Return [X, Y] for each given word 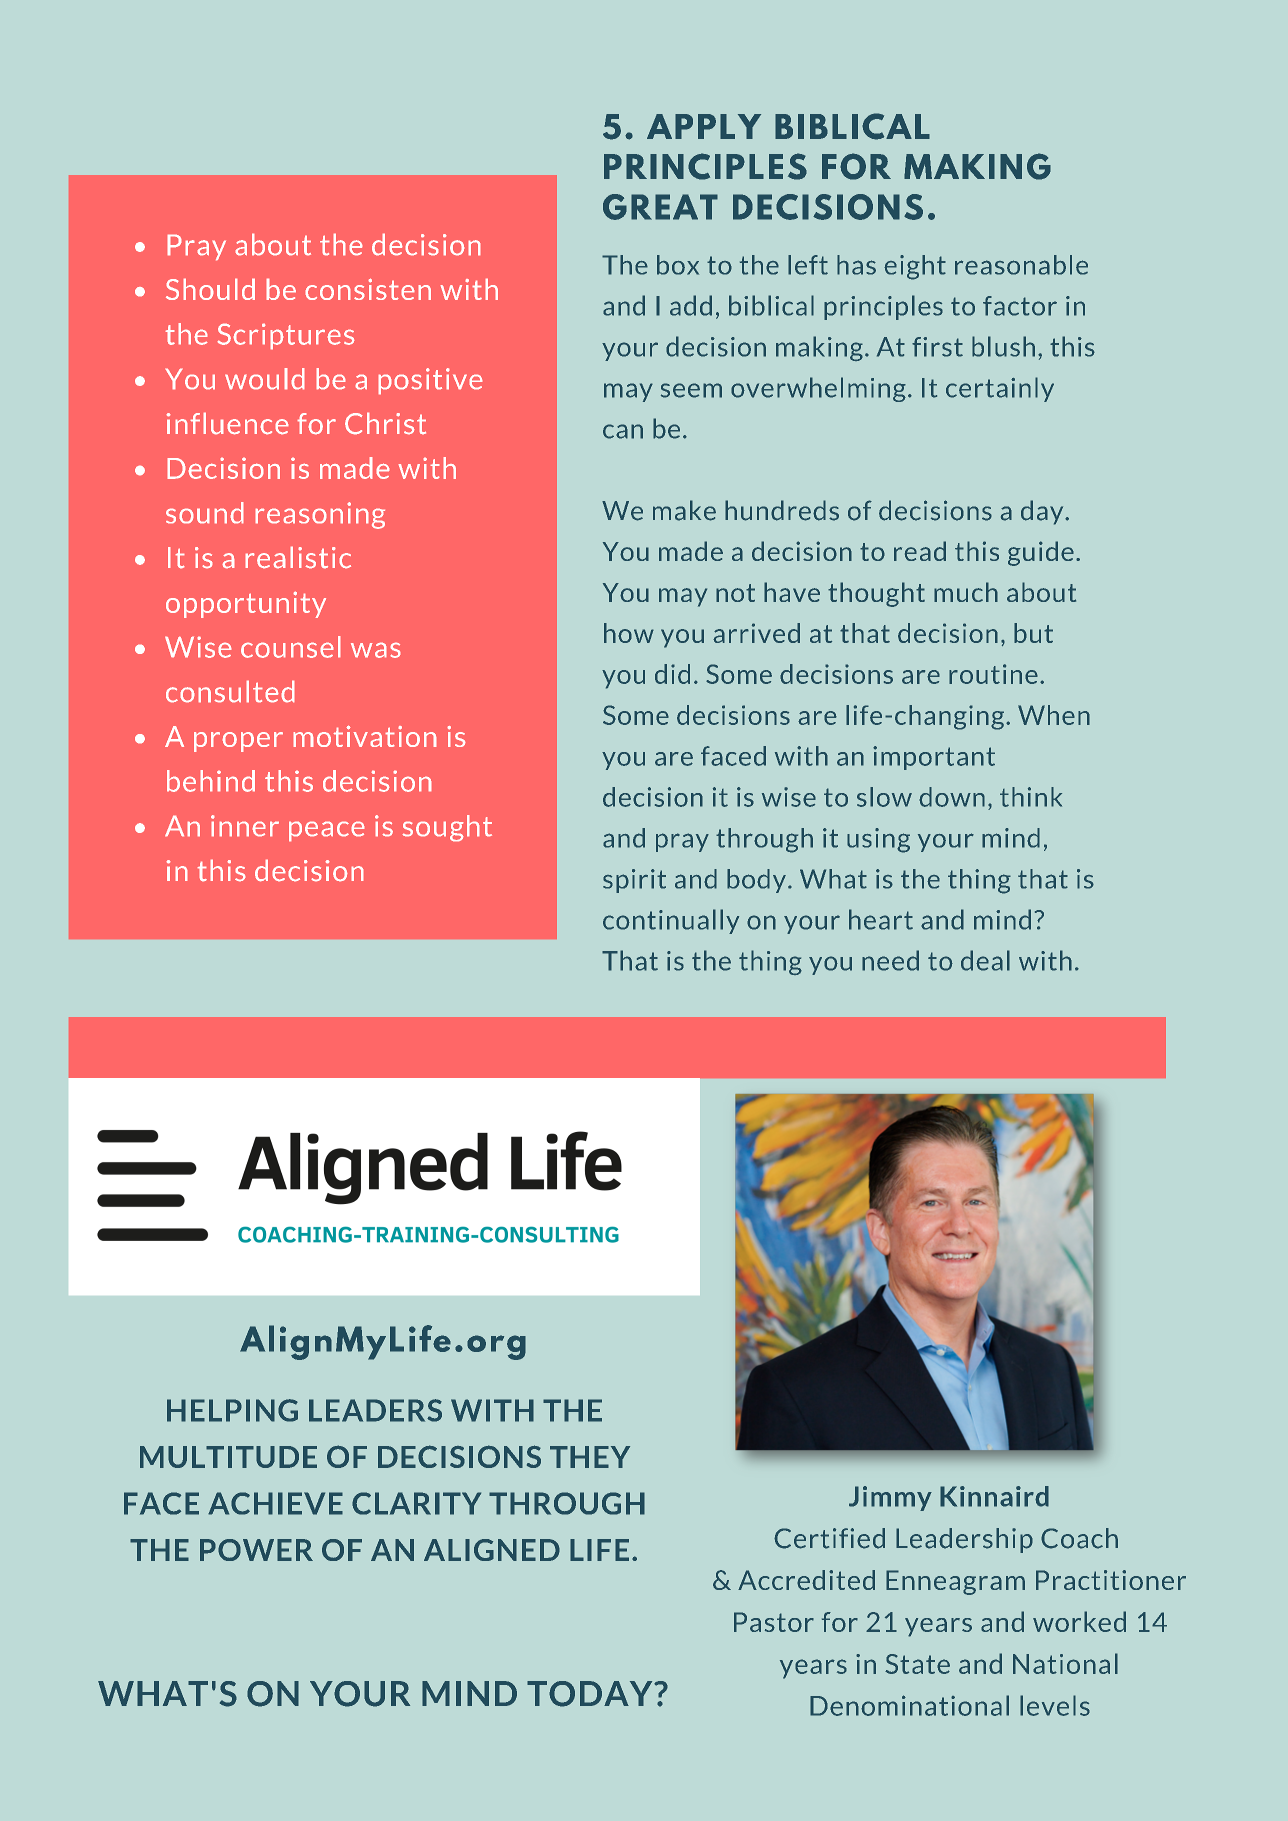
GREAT [660, 207]
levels [1055, 1705]
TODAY [591, 1694]
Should [210, 289]
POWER [256, 1550]
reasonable [1021, 265]
